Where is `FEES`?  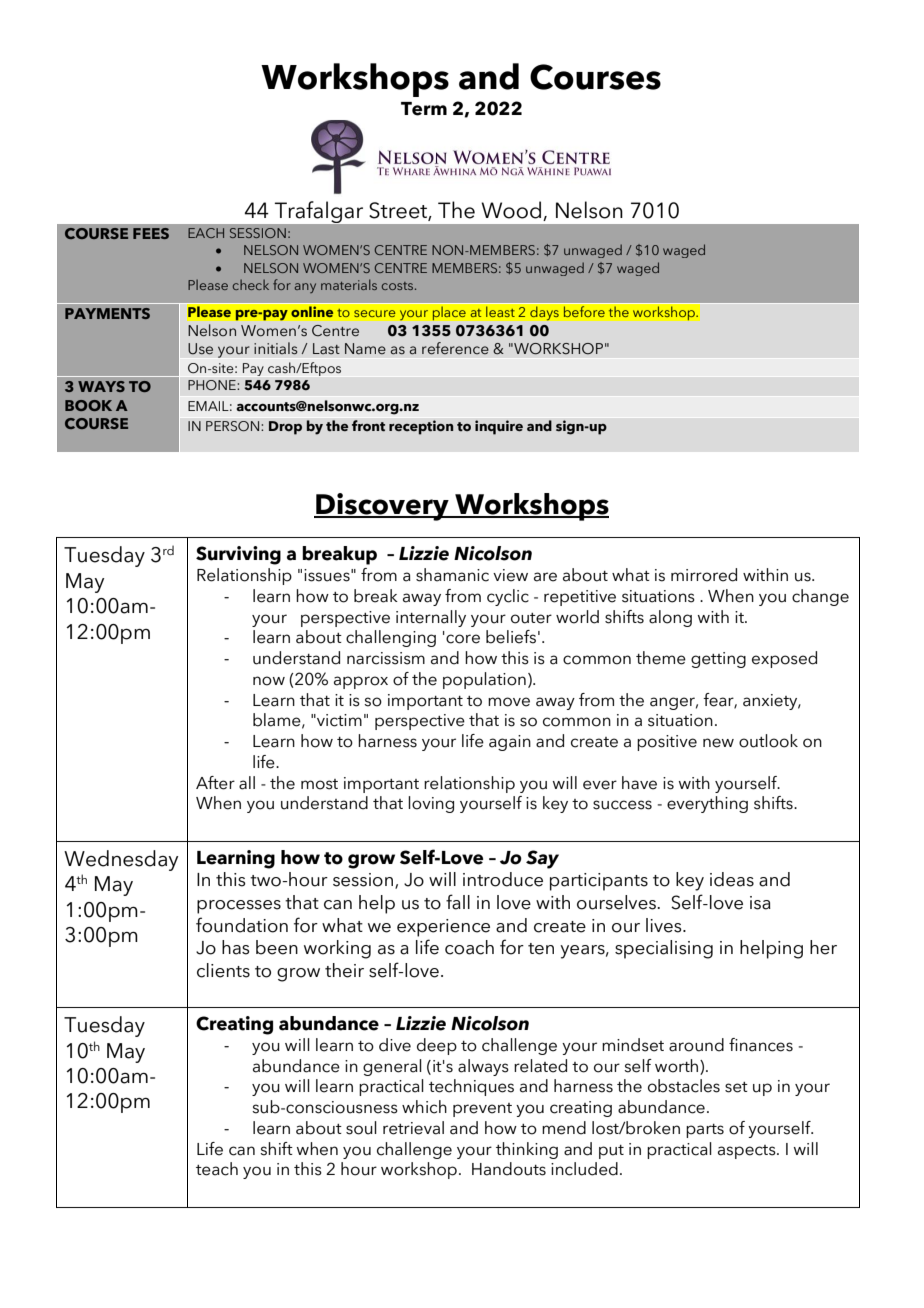
FEES is located at coordinates (151, 233).
